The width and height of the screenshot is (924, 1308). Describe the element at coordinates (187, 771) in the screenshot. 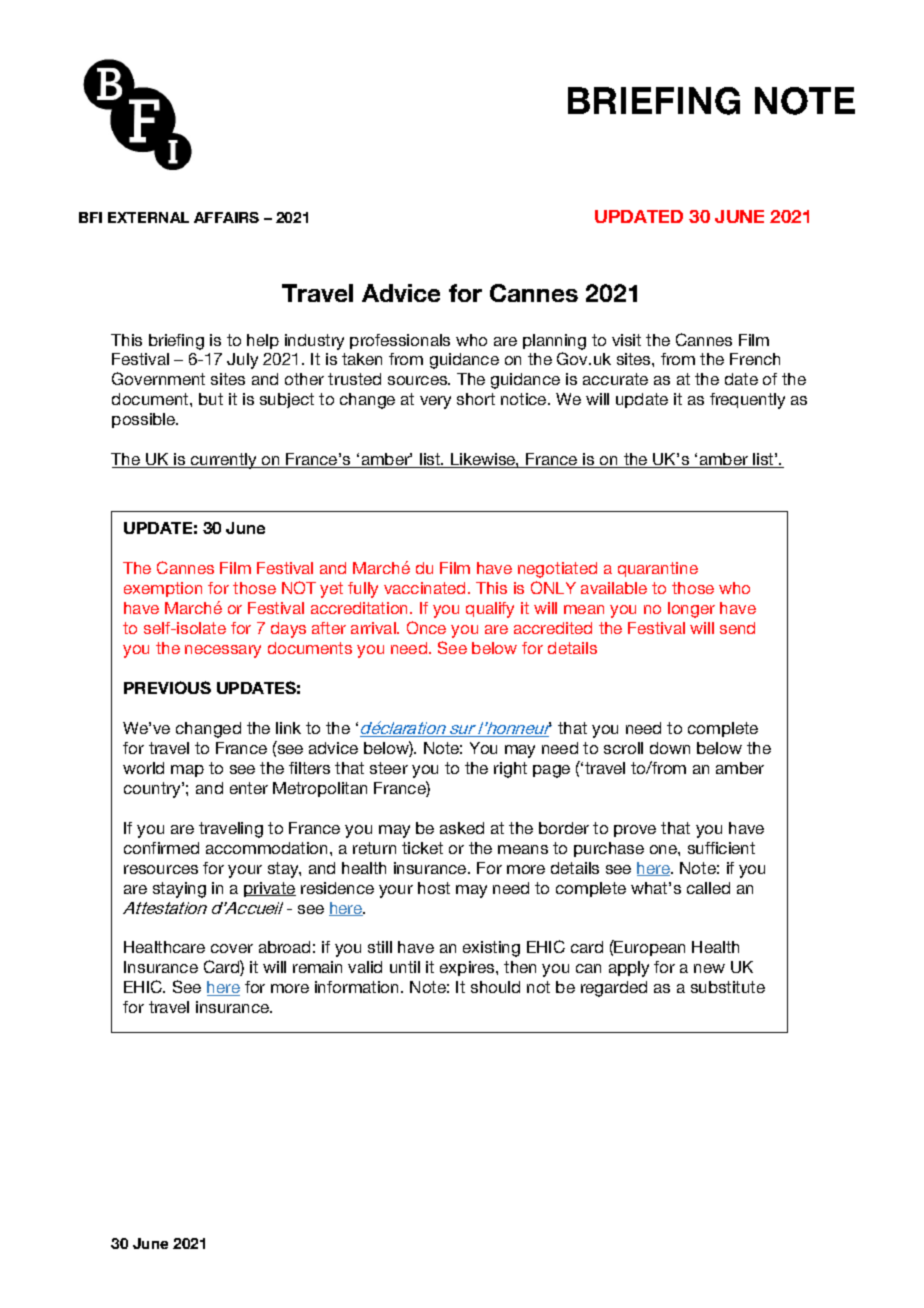

I see `map` at that location.
